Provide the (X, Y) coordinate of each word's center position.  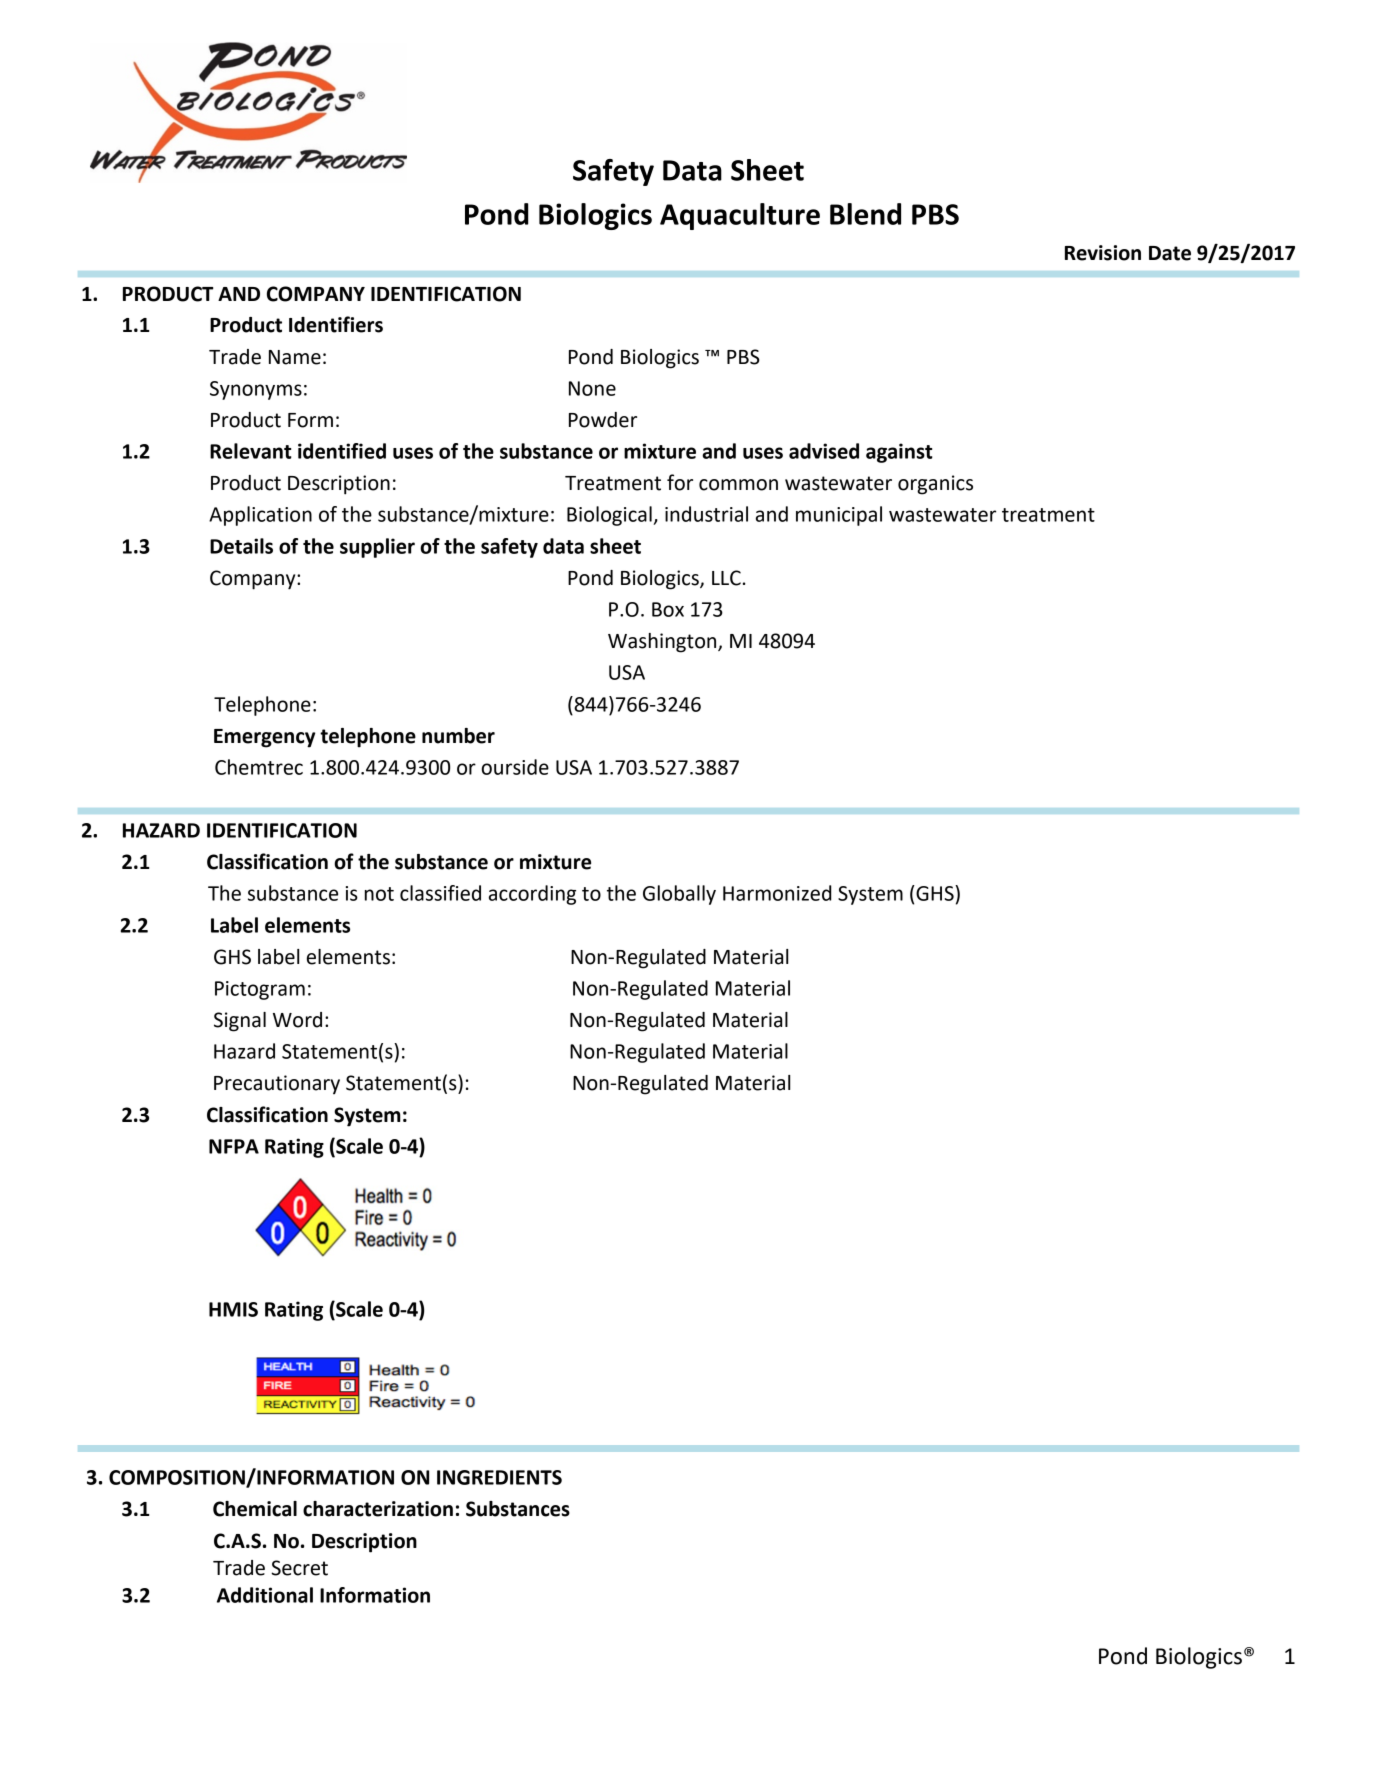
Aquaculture (740, 216)
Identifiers (336, 324)
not (379, 894)
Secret (299, 1568)
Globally (679, 895)
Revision (1103, 253)
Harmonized (777, 893)
